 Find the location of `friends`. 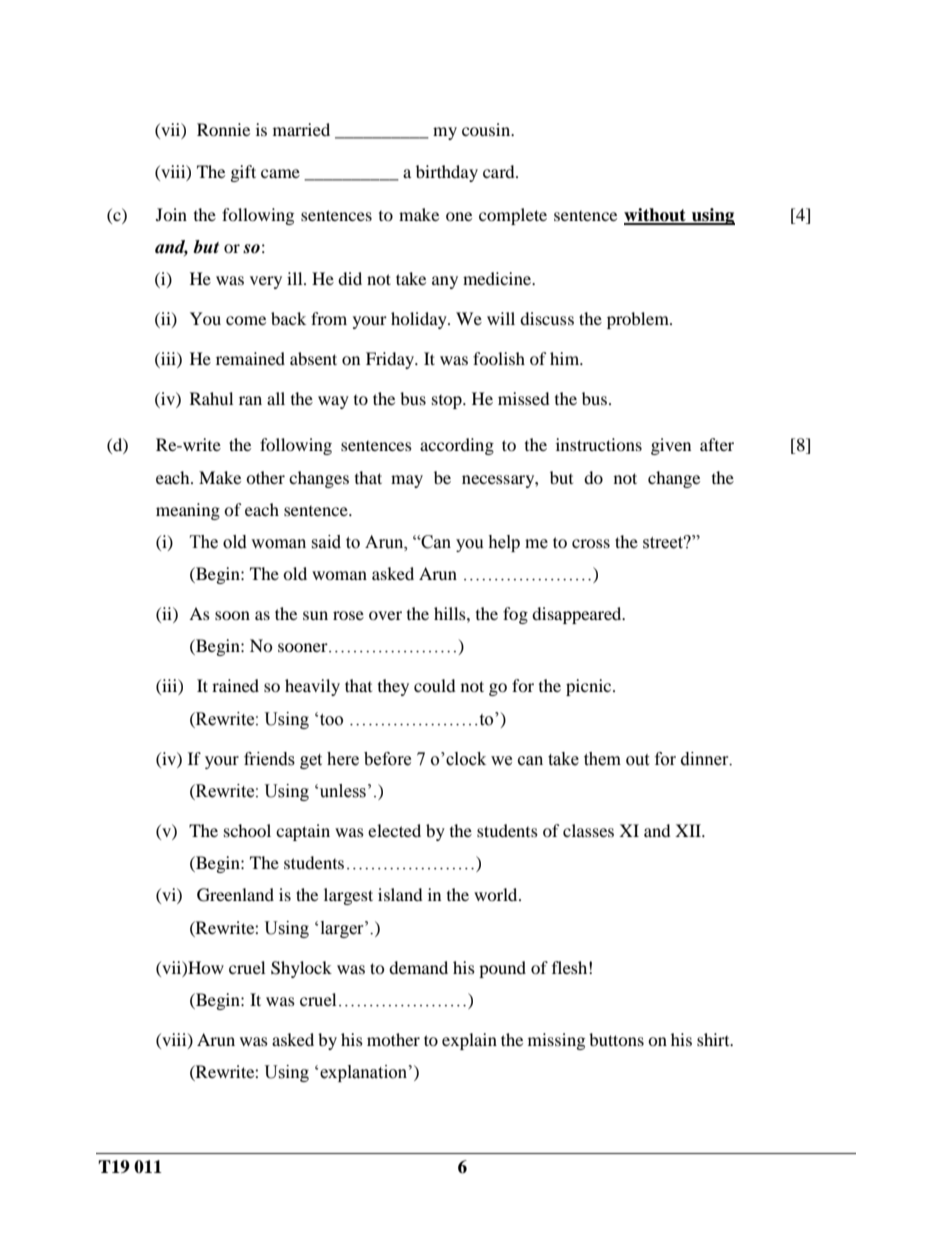

friends is located at coordinates (269, 759).
